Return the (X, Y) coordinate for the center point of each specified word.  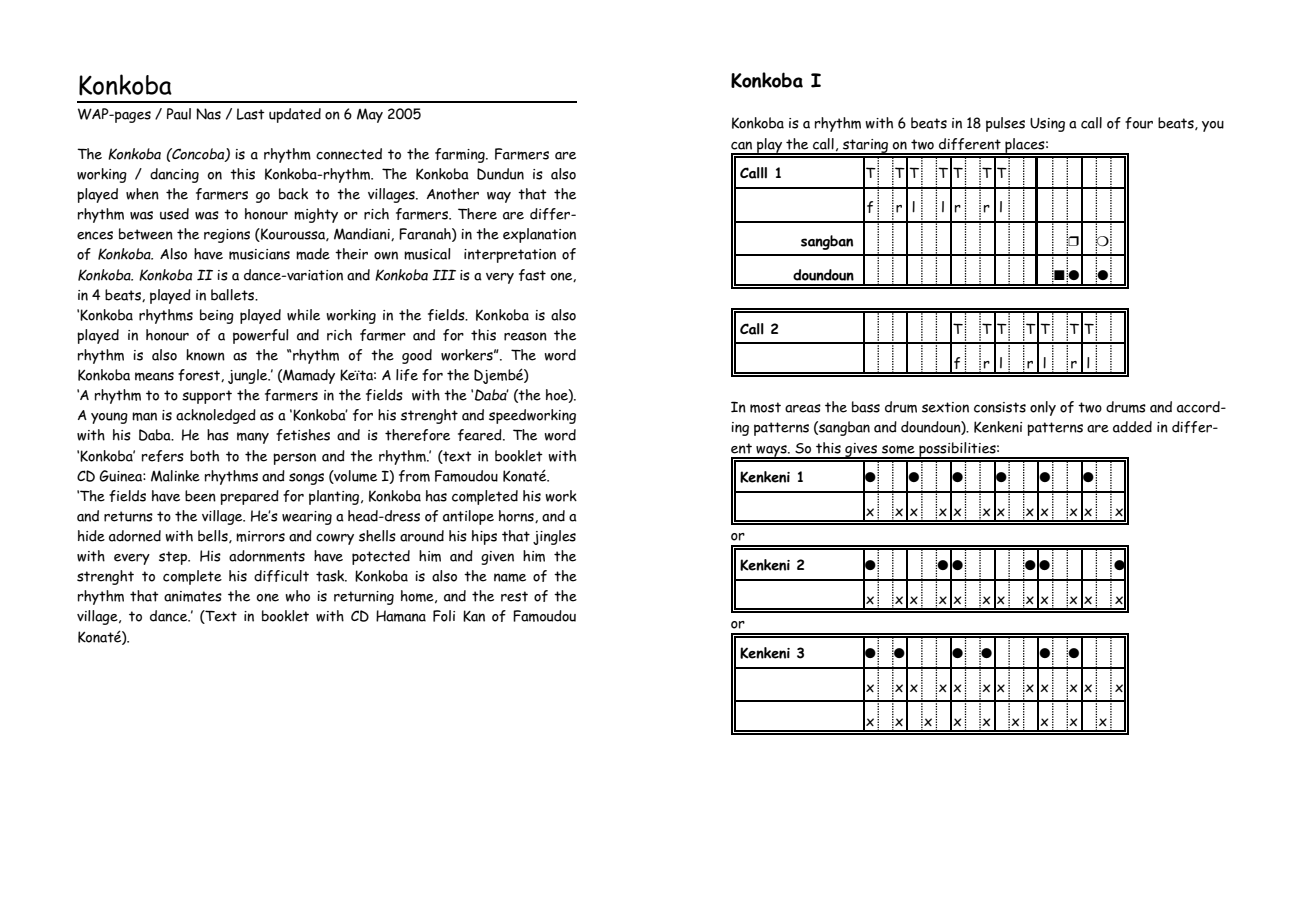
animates (193, 596)
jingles (554, 537)
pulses (1005, 124)
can (741, 145)
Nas (208, 114)
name (510, 577)
